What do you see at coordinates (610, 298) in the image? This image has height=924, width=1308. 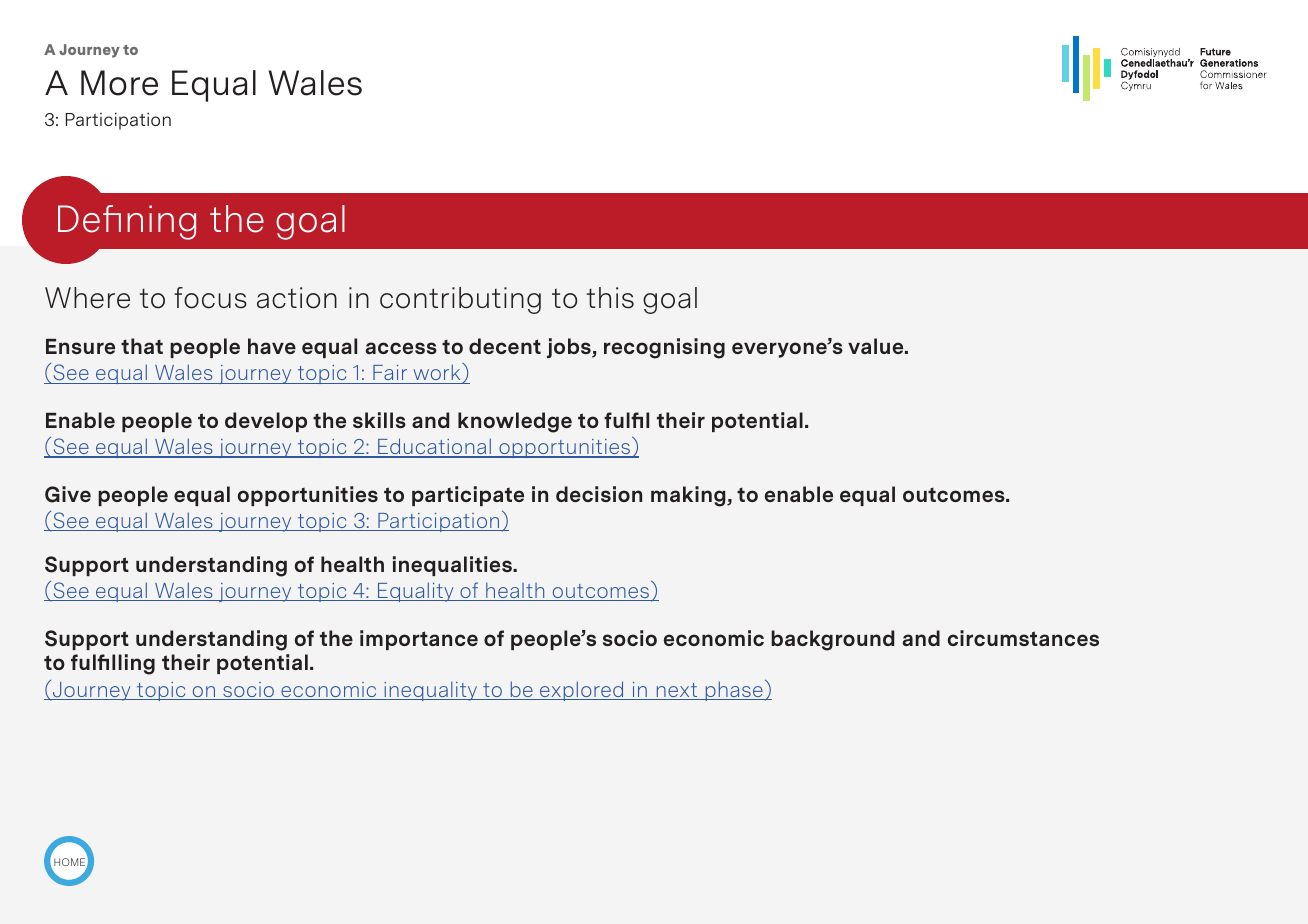 I see `this` at bounding box center [610, 298].
